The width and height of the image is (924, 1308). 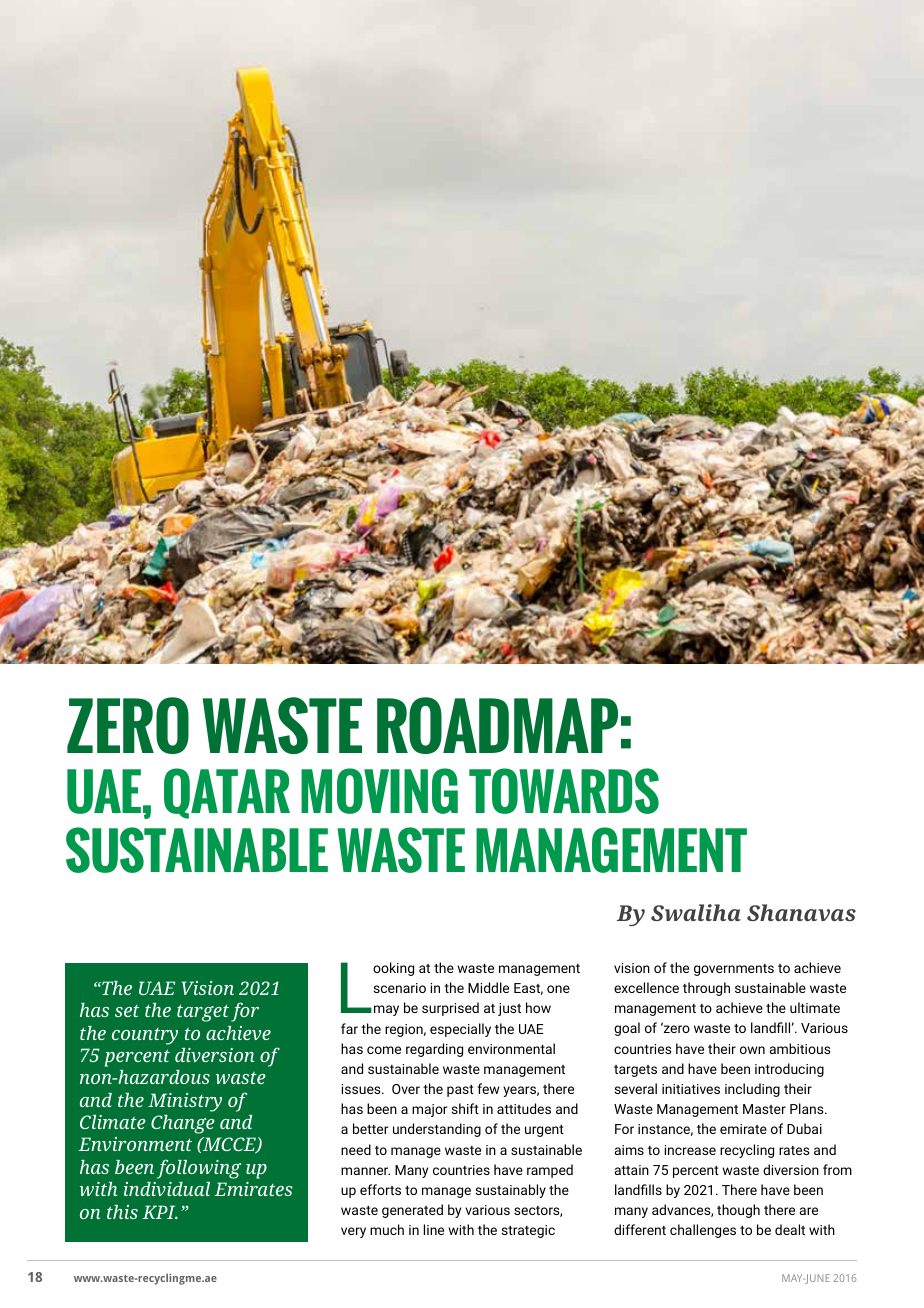 What do you see at coordinates (706, 989) in the image?
I see `through` at bounding box center [706, 989].
